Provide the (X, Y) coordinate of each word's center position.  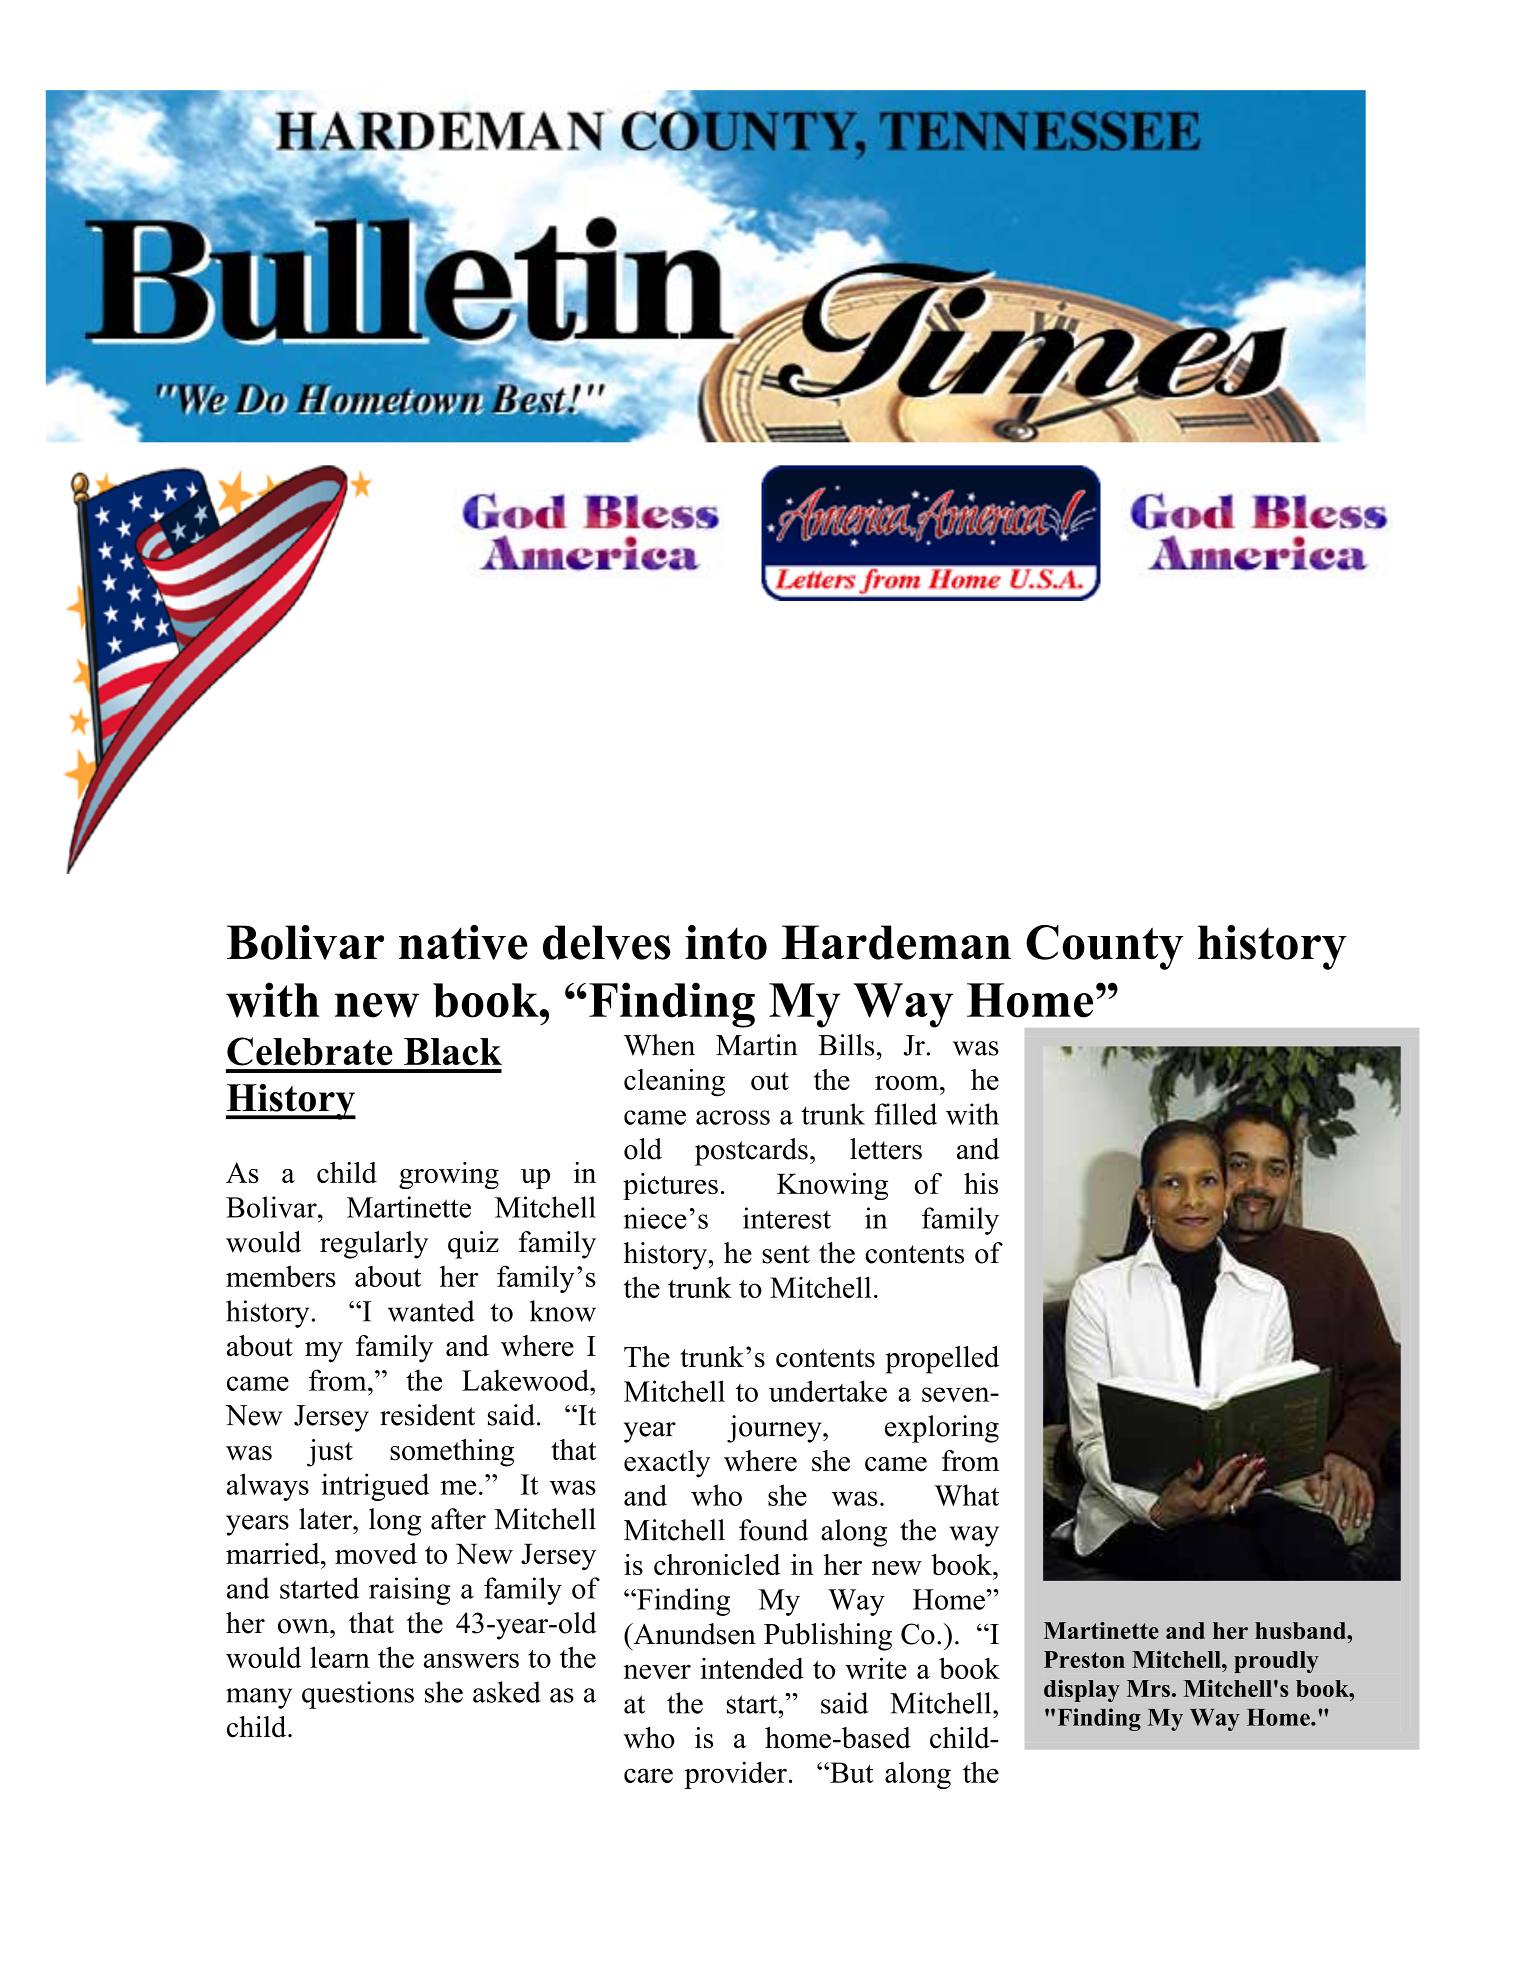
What (966, 1495)
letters (886, 1149)
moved (376, 1553)
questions (358, 1695)
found (773, 1530)
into (726, 942)
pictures (670, 1186)
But (850, 1772)
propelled (942, 1360)
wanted (431, 1311)
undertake (828, 1391)
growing (449, 1175)
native (463, 942)
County (1105, 947)
